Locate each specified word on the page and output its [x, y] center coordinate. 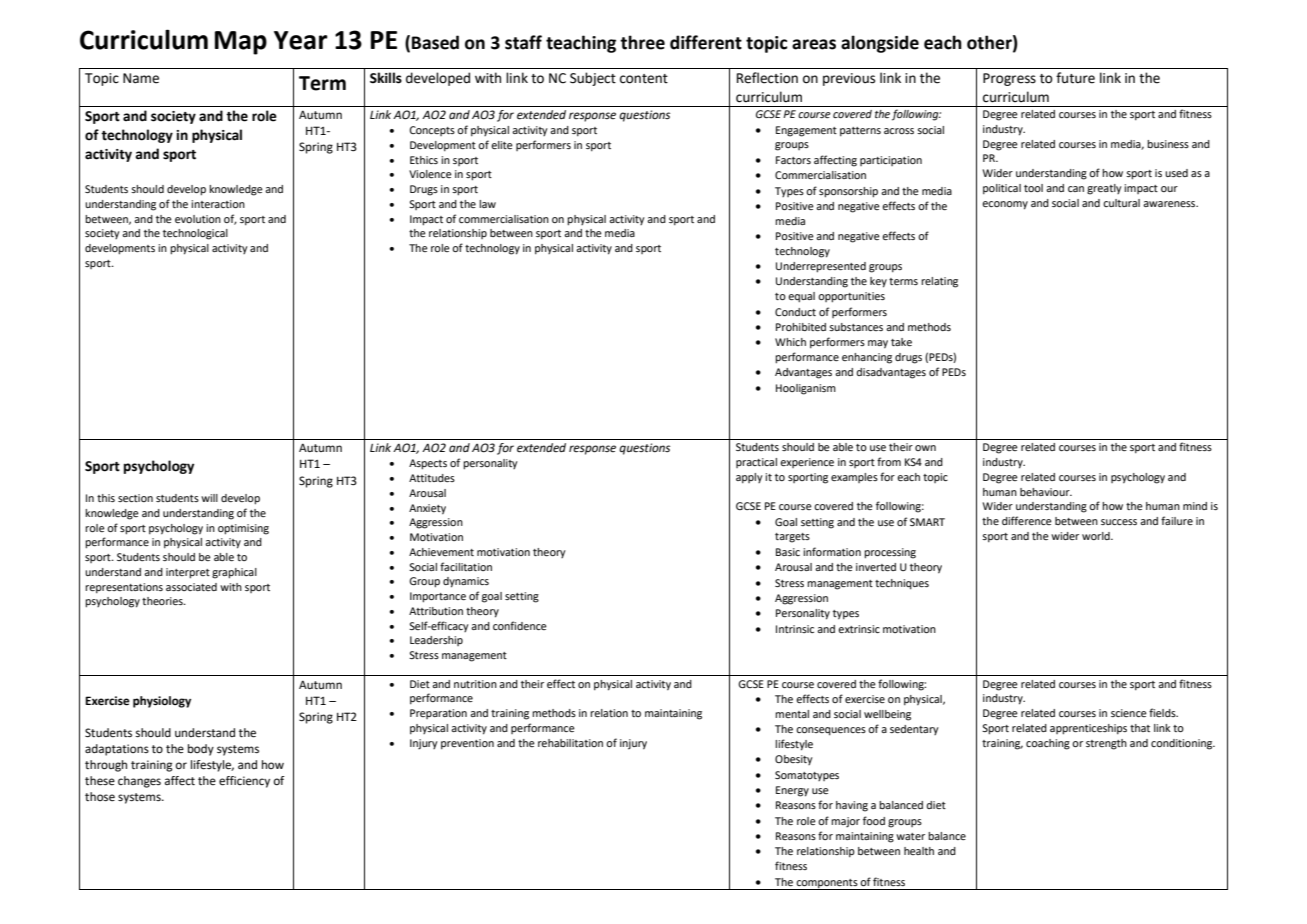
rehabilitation [570, 743]
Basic [788, 552]
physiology [162, 702]
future [1075, 78]
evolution [198, 219]
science [1129, 713]
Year [301, 40]
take [901, 342]
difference [1027, 520]
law [487, 204]
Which [790, 342]
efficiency [244, 782]
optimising [243, 529]
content [644, 79]
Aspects [428, 464]
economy [1005, 205]
